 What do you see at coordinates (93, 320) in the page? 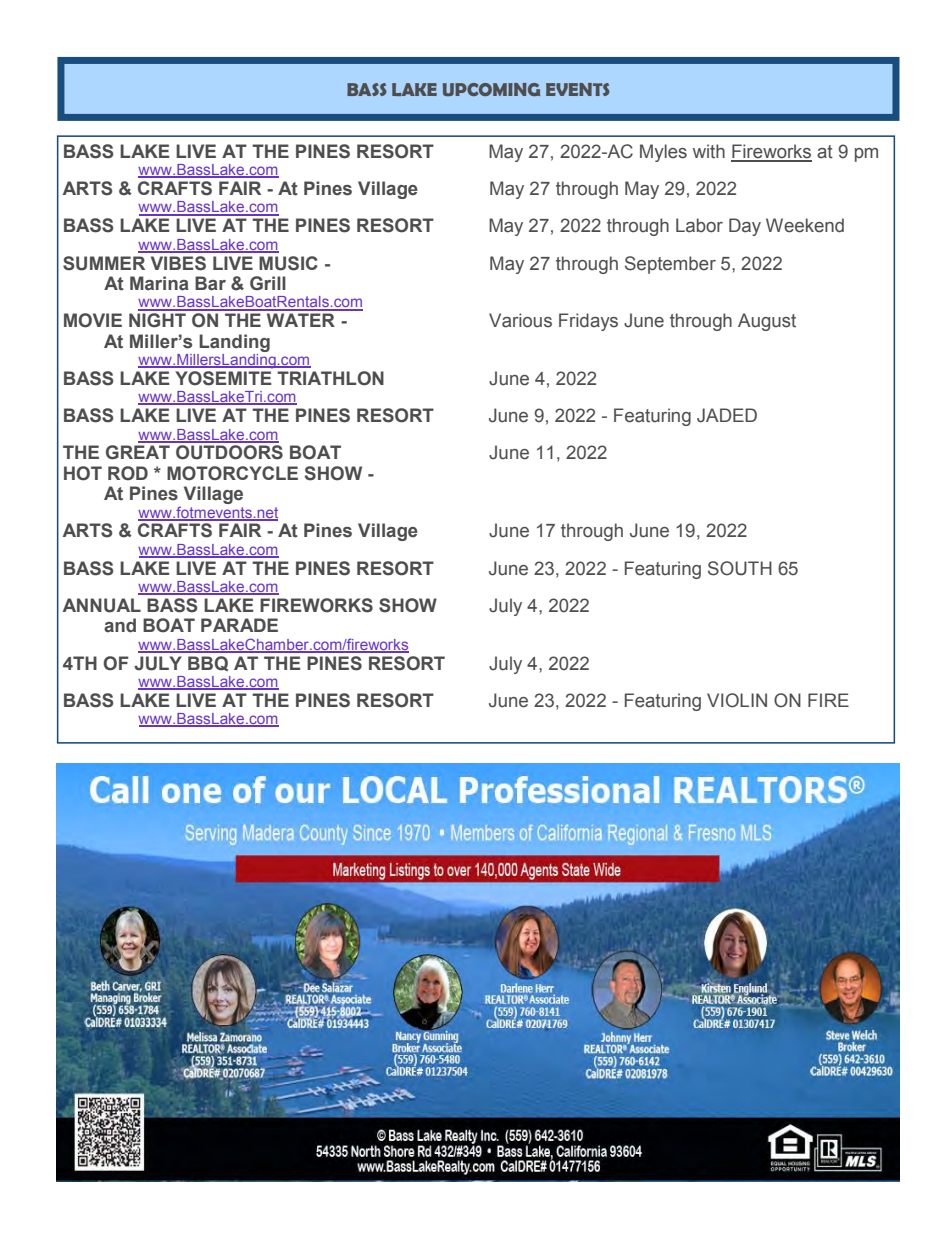
I see `MOVIE` at bounding box center [93, 320].
